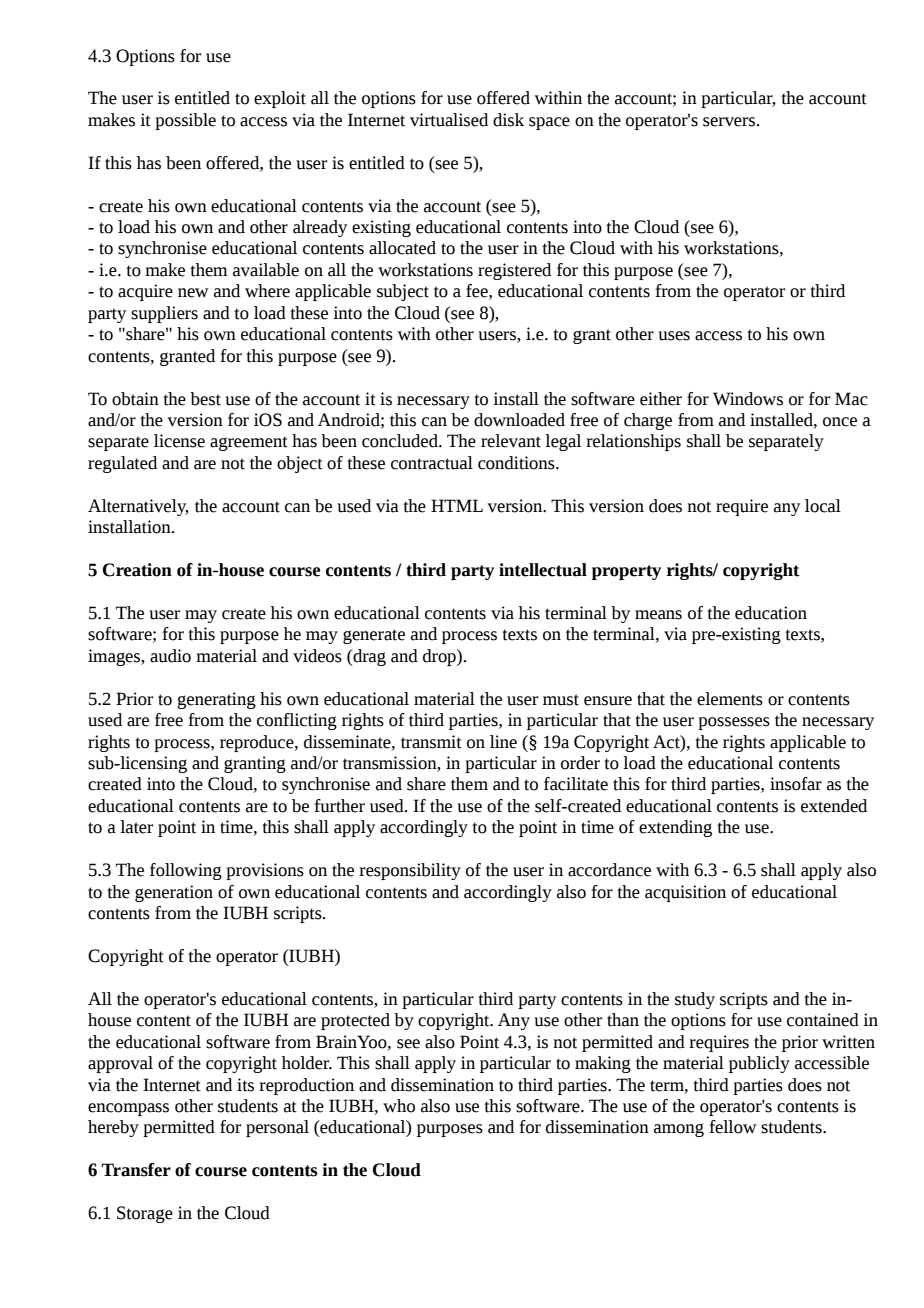  I want to click on study, so click(695, 1000).
